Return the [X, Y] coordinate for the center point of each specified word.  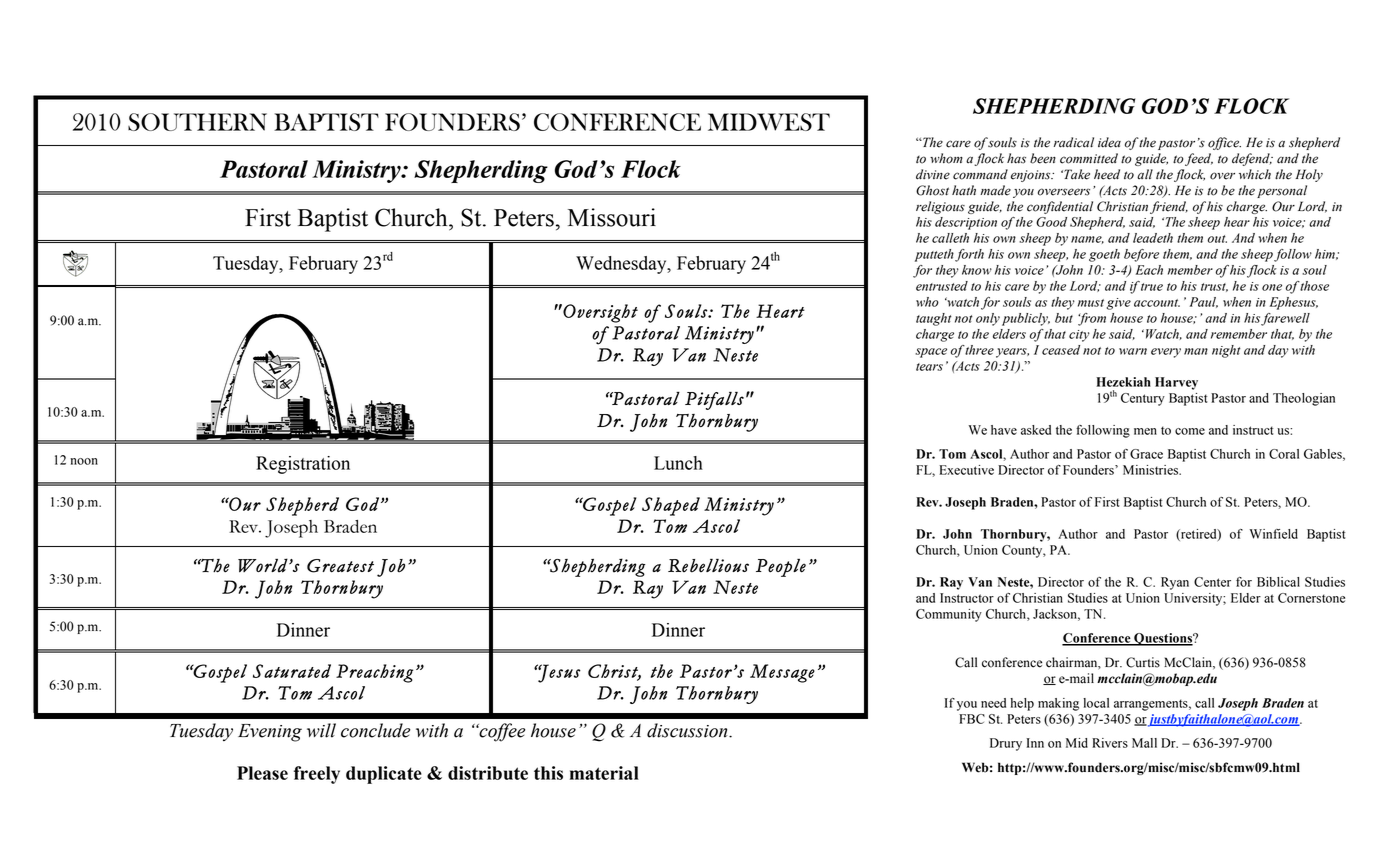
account [1157, 303]
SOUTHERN [197, 122]
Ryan [1175, 583]
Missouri [612, 217]
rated [311, 671]
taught [934, 319]
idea [1109, 142]
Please [262, 773]
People [781, 568]
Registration [303, 465]
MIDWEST [769, 122]
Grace [1146, 454]
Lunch [678, 463]
